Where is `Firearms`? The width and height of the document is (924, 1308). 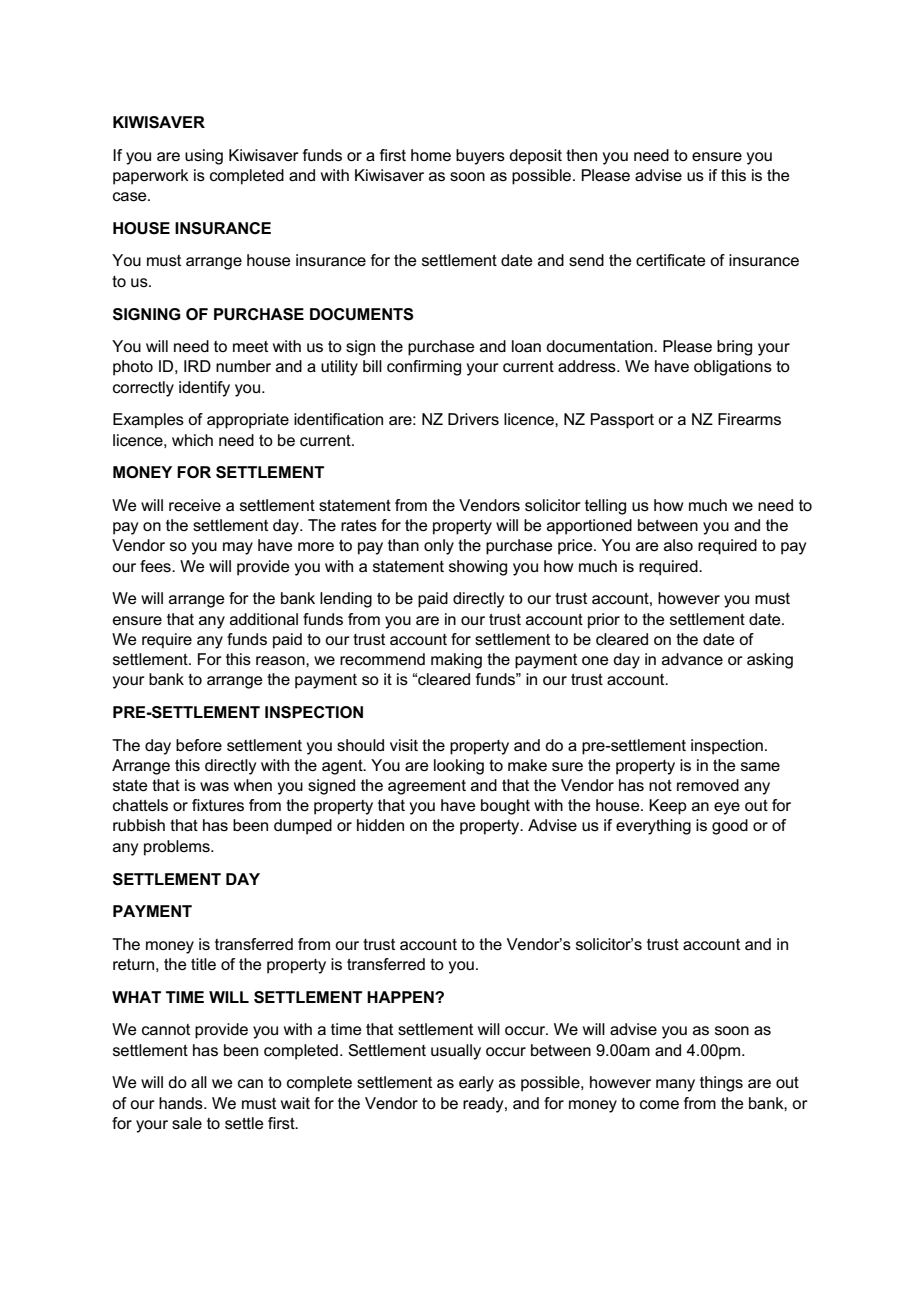 Firearms is located at coordinates (749, 419).
